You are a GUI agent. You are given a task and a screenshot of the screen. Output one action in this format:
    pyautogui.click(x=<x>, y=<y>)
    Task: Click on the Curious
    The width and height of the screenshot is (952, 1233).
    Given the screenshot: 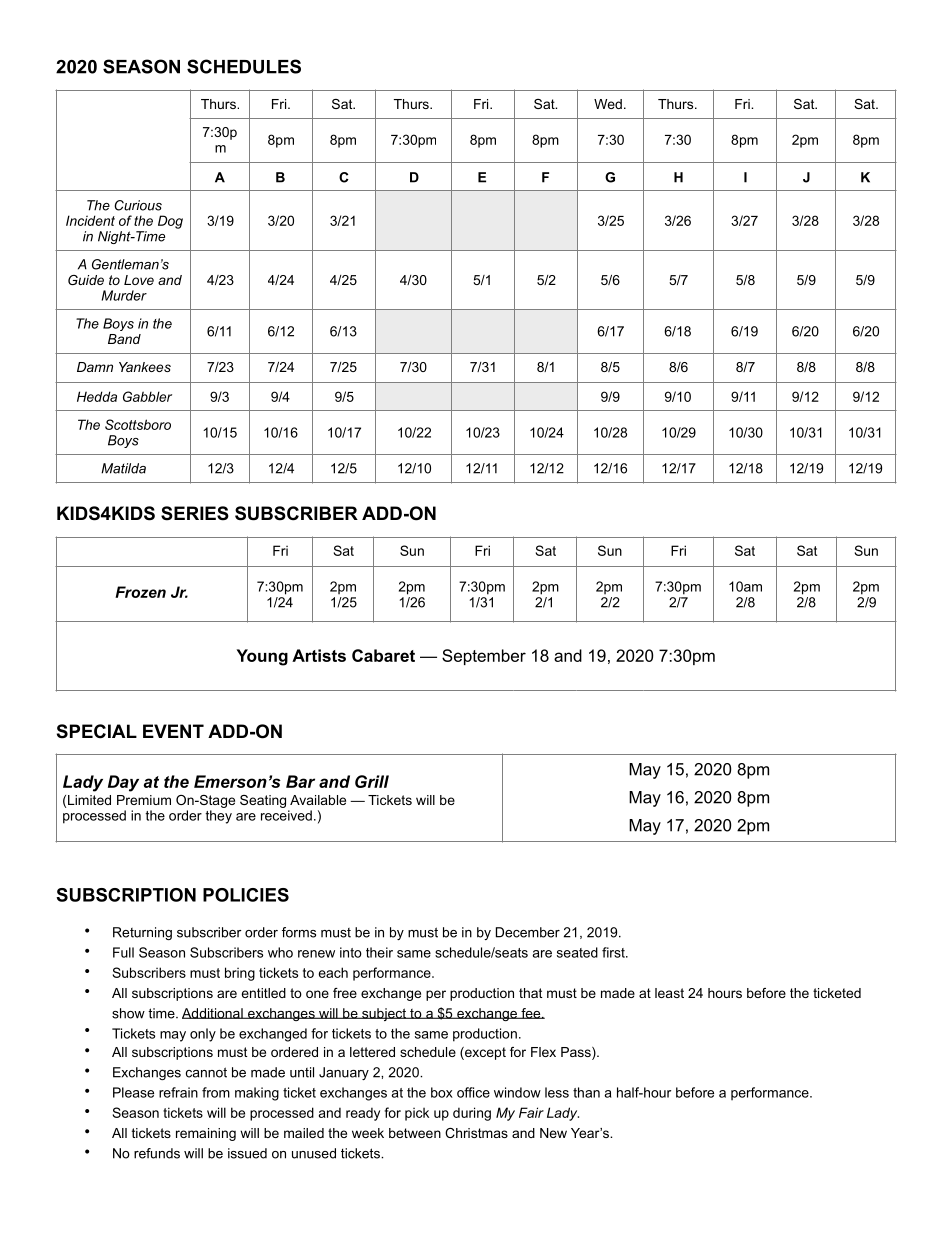 What is the action you would take?
    pyautogui.click(x=138, y=205)
